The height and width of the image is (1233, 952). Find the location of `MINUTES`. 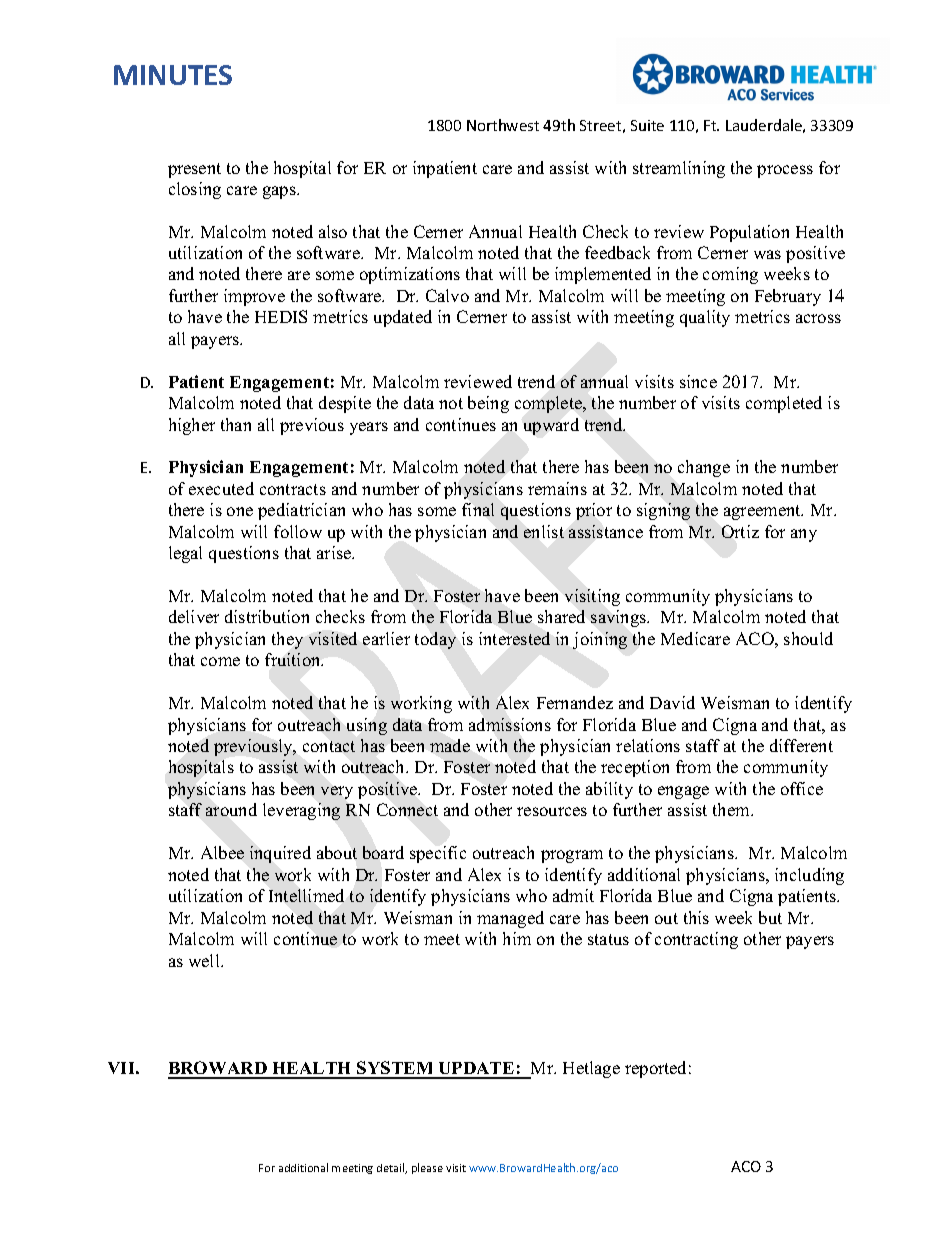

MINUTES is located at coordinates (173, 75).
